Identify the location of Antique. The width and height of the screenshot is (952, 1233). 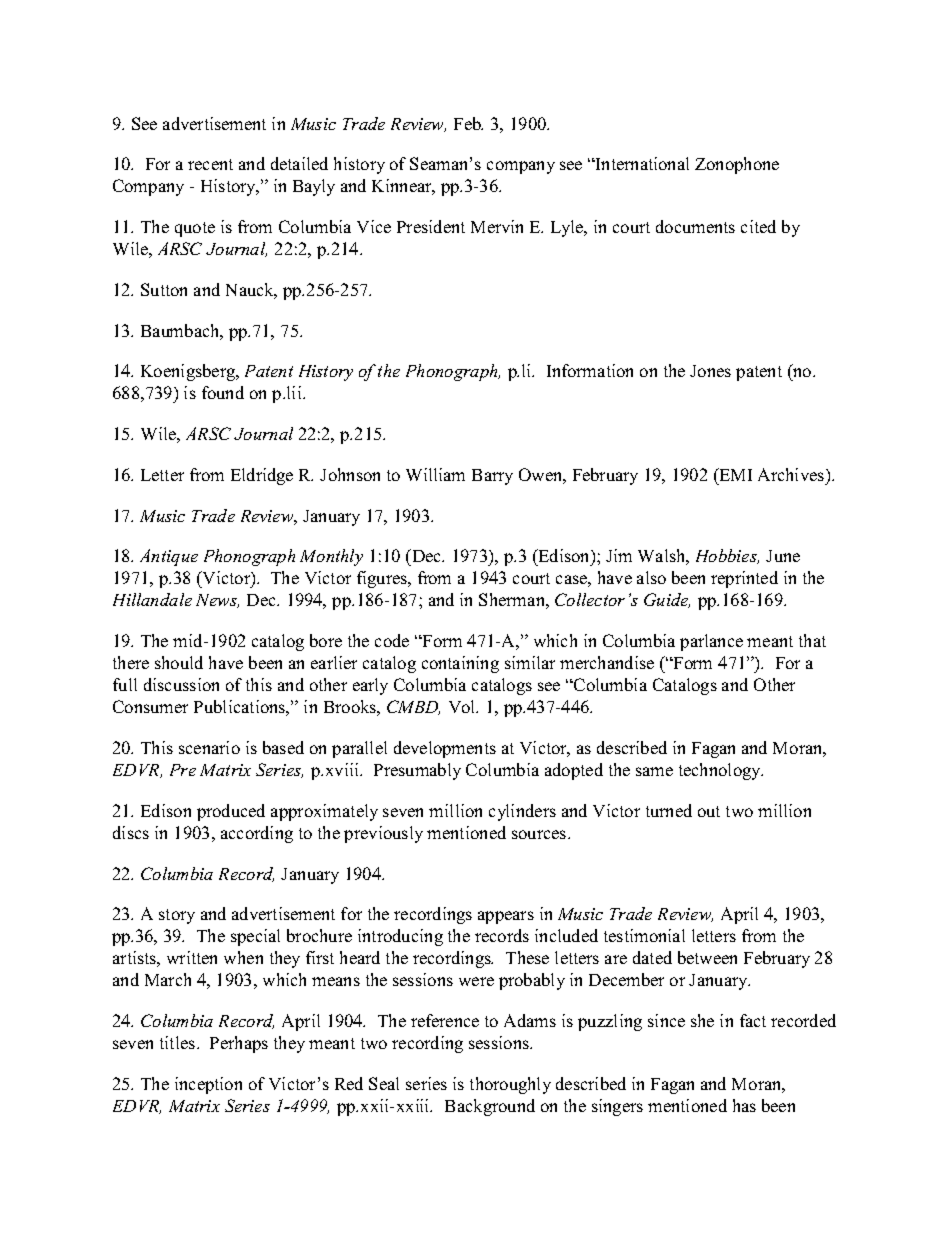
(169, 557).
